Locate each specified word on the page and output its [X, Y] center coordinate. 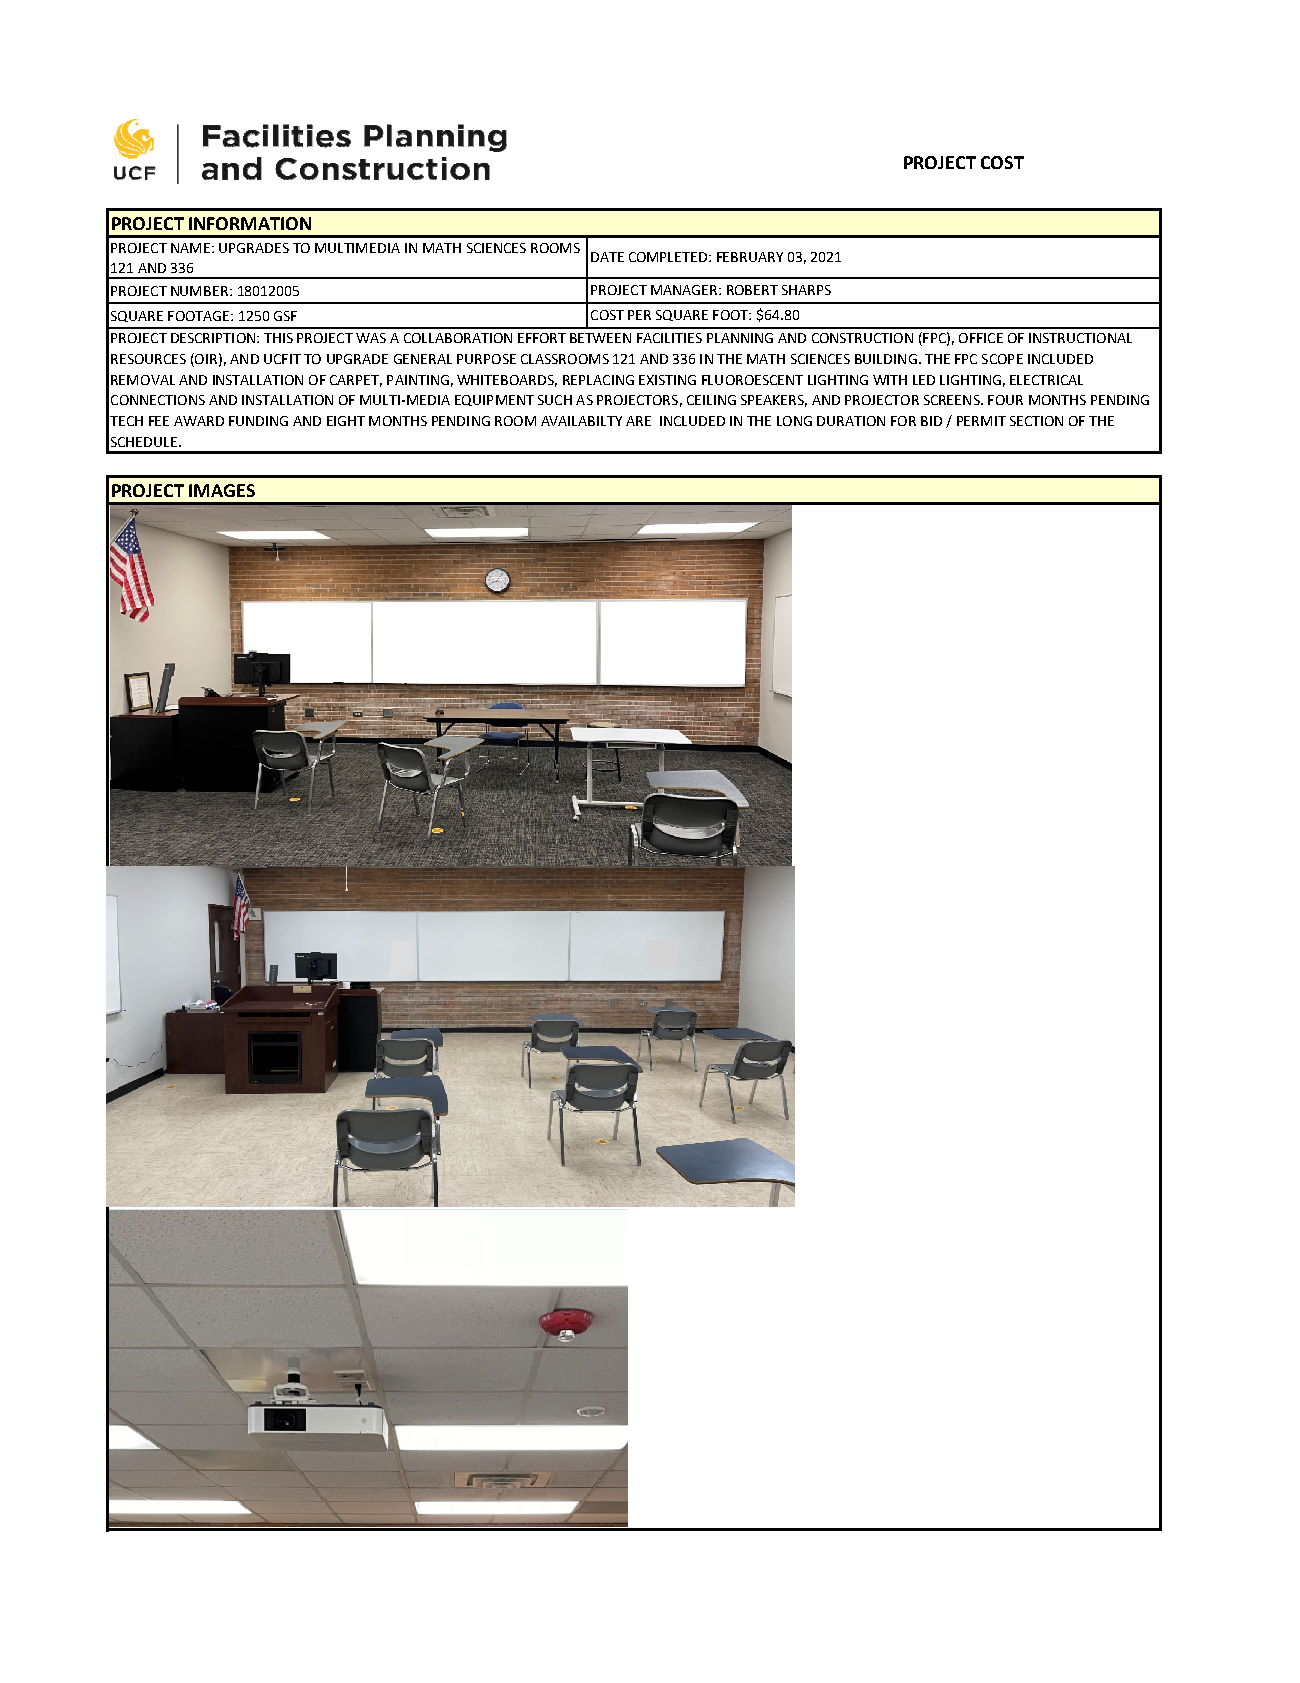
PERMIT [981, 421]
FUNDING [258, 421]
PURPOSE [486, 359]
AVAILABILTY [581, 421]
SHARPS [806, 290]
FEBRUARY [750, 257]
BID [931, 421]
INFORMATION [250, 223]
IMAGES [222, 490]
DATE [607, 257]
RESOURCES [148, 359]
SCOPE [1002, 359]
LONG [794, 421]
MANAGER [685, 290]
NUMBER [201, 291]
